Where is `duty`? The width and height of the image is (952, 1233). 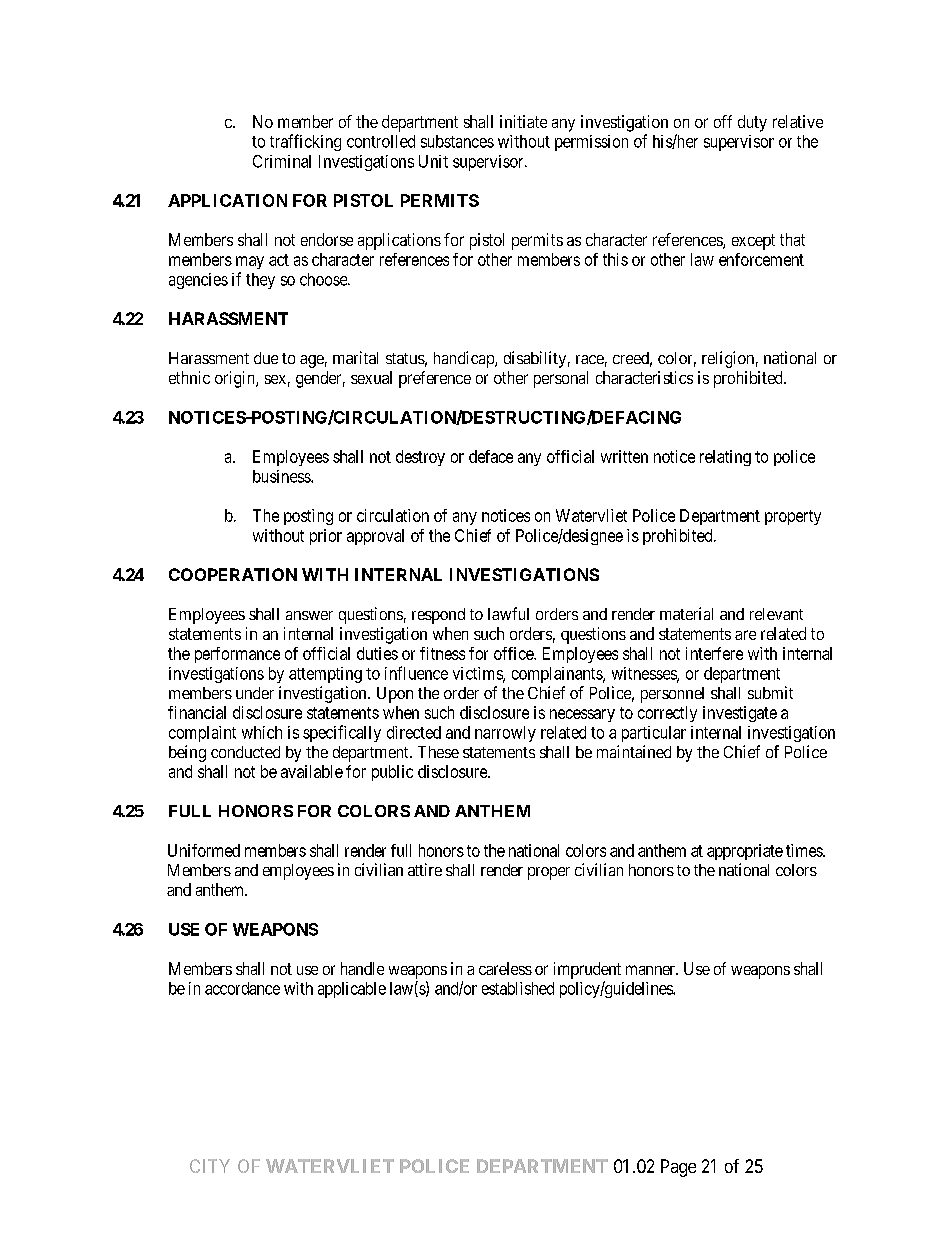
duty is located at coordinates (752, 123).
